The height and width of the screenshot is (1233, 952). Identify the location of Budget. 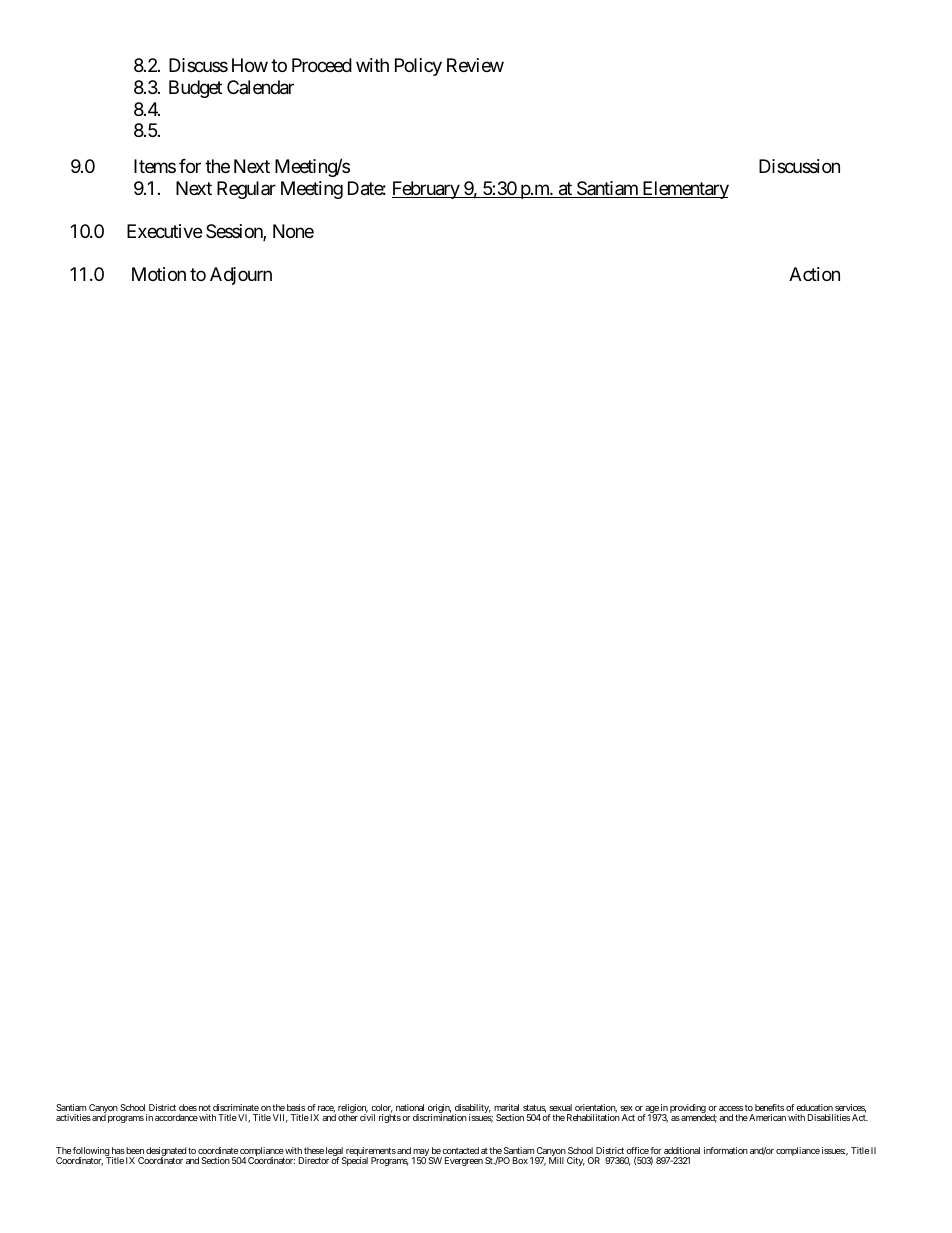
(195, 89).
